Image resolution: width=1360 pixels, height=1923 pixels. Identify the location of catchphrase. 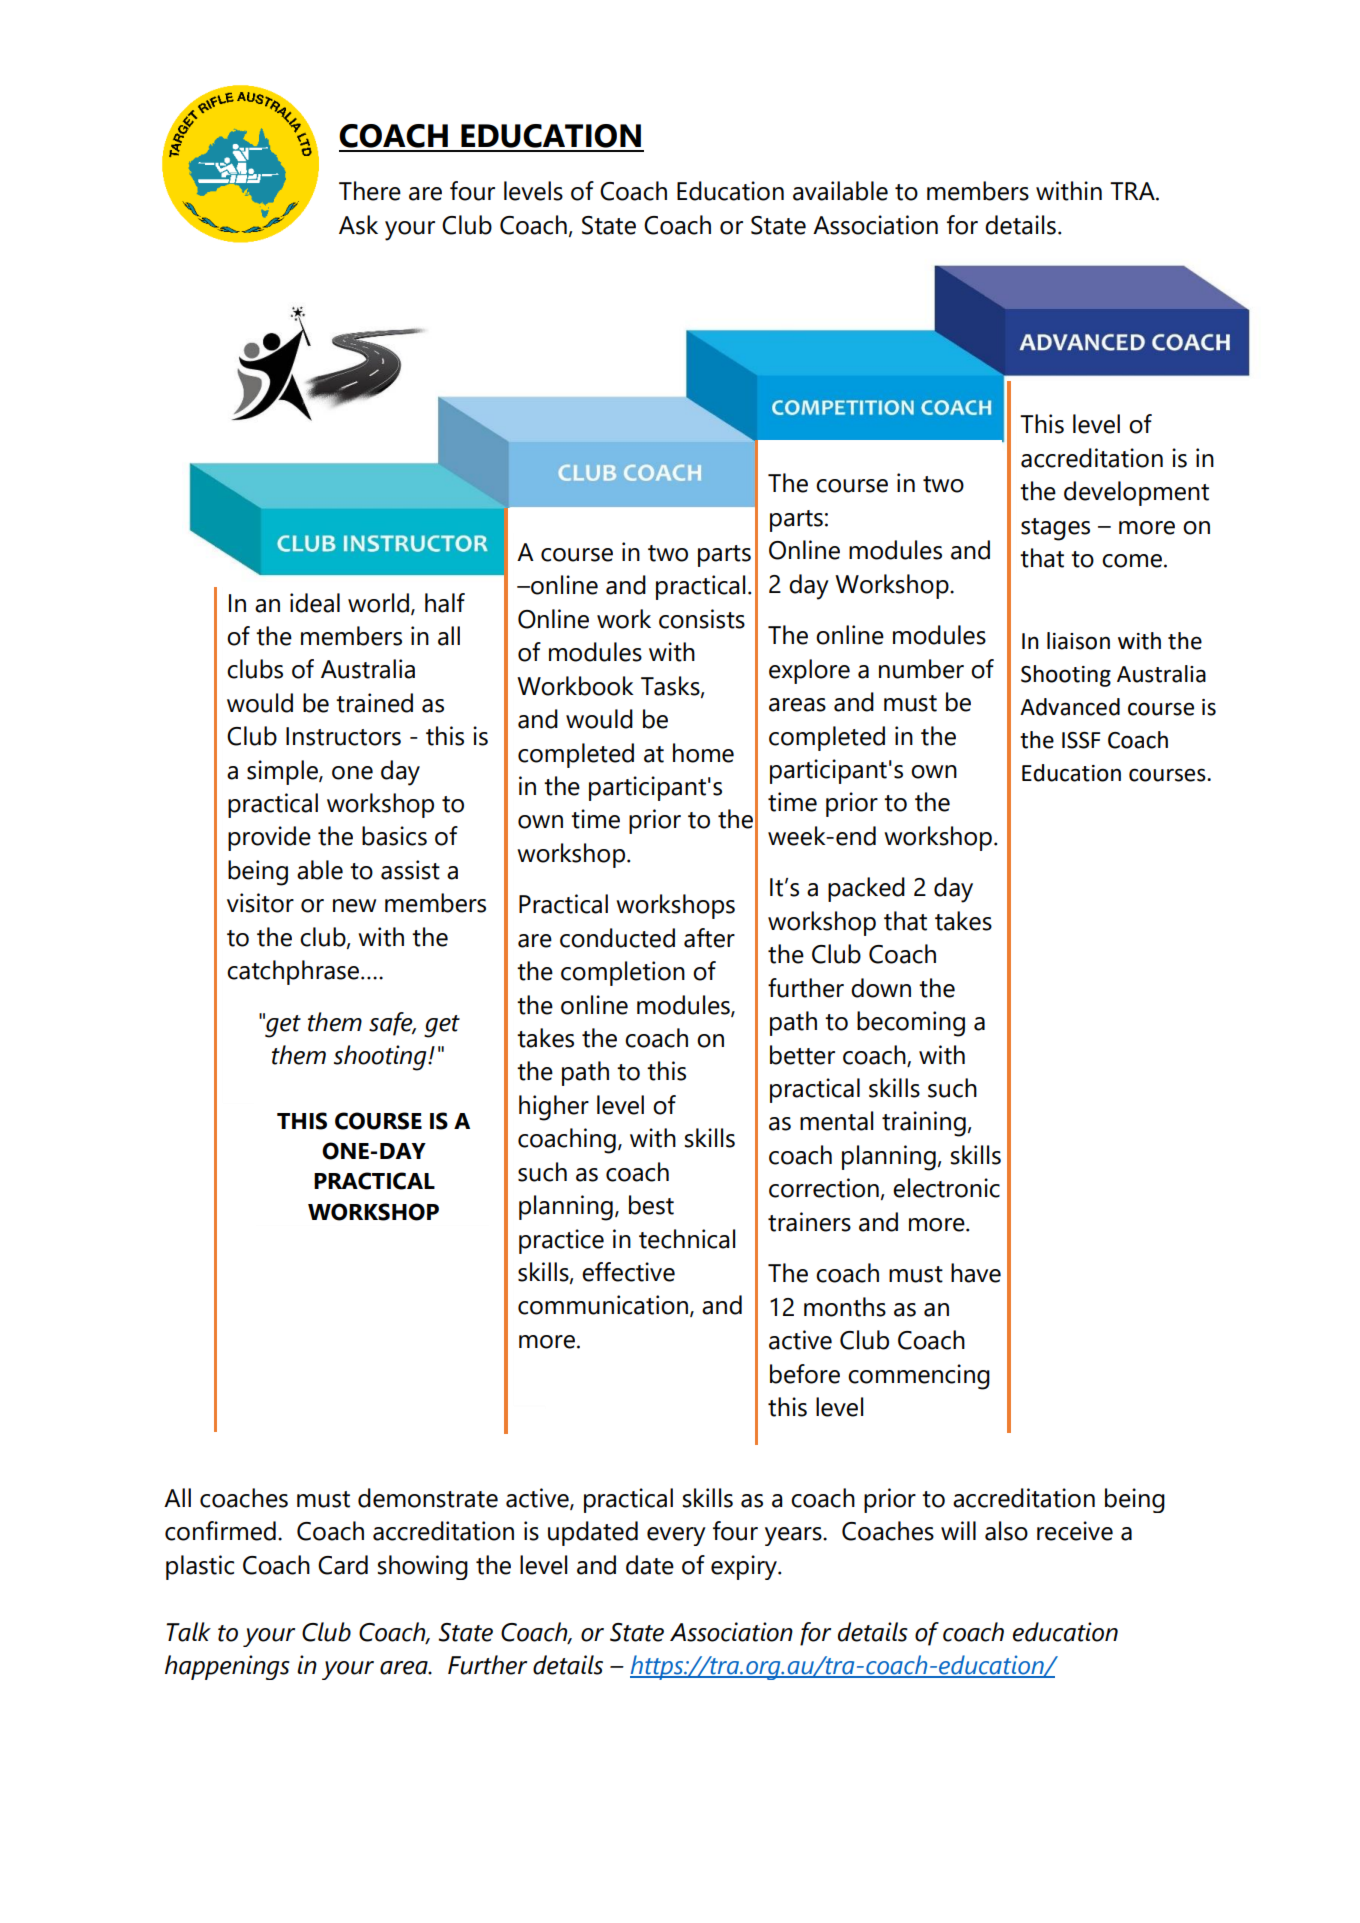
(293, 972).
